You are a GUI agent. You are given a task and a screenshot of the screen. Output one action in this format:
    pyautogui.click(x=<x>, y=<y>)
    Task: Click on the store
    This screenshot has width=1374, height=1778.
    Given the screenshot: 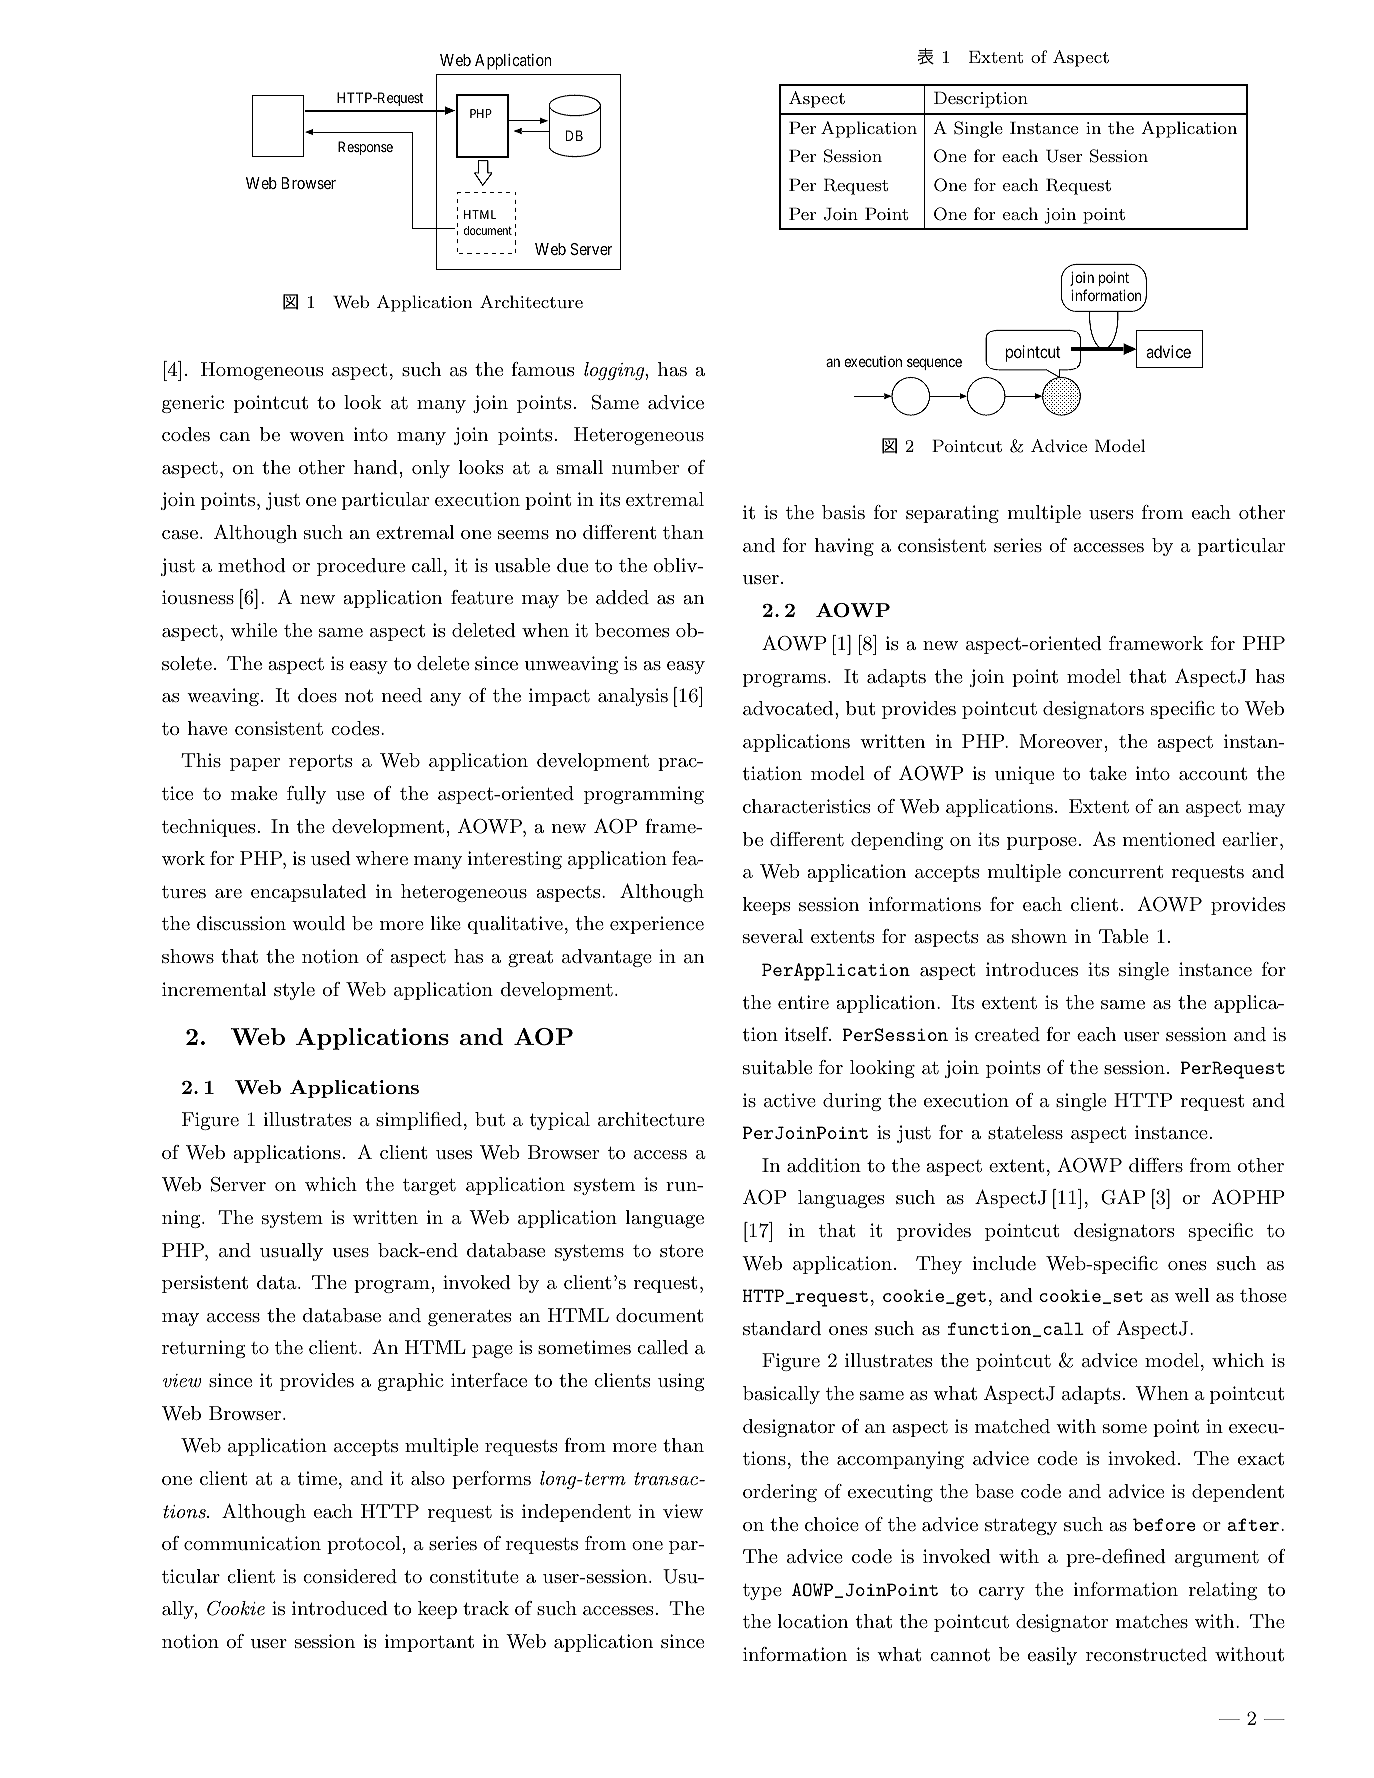 What is the action you would take?
    pyautogui.click(x=681, y=1250)
